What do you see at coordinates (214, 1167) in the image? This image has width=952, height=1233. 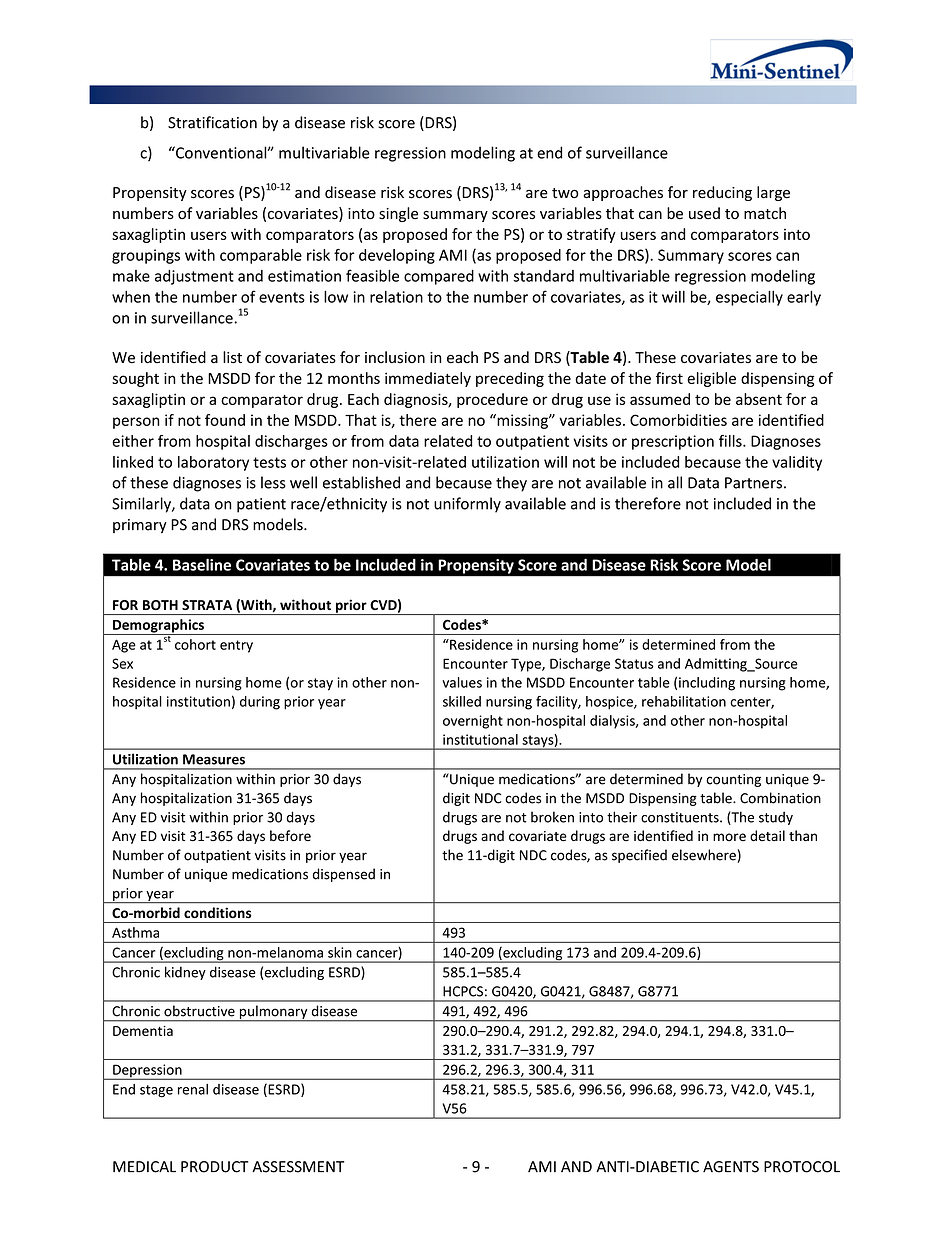 I see `PRODUCT` at bounding box center [214, 1167].
